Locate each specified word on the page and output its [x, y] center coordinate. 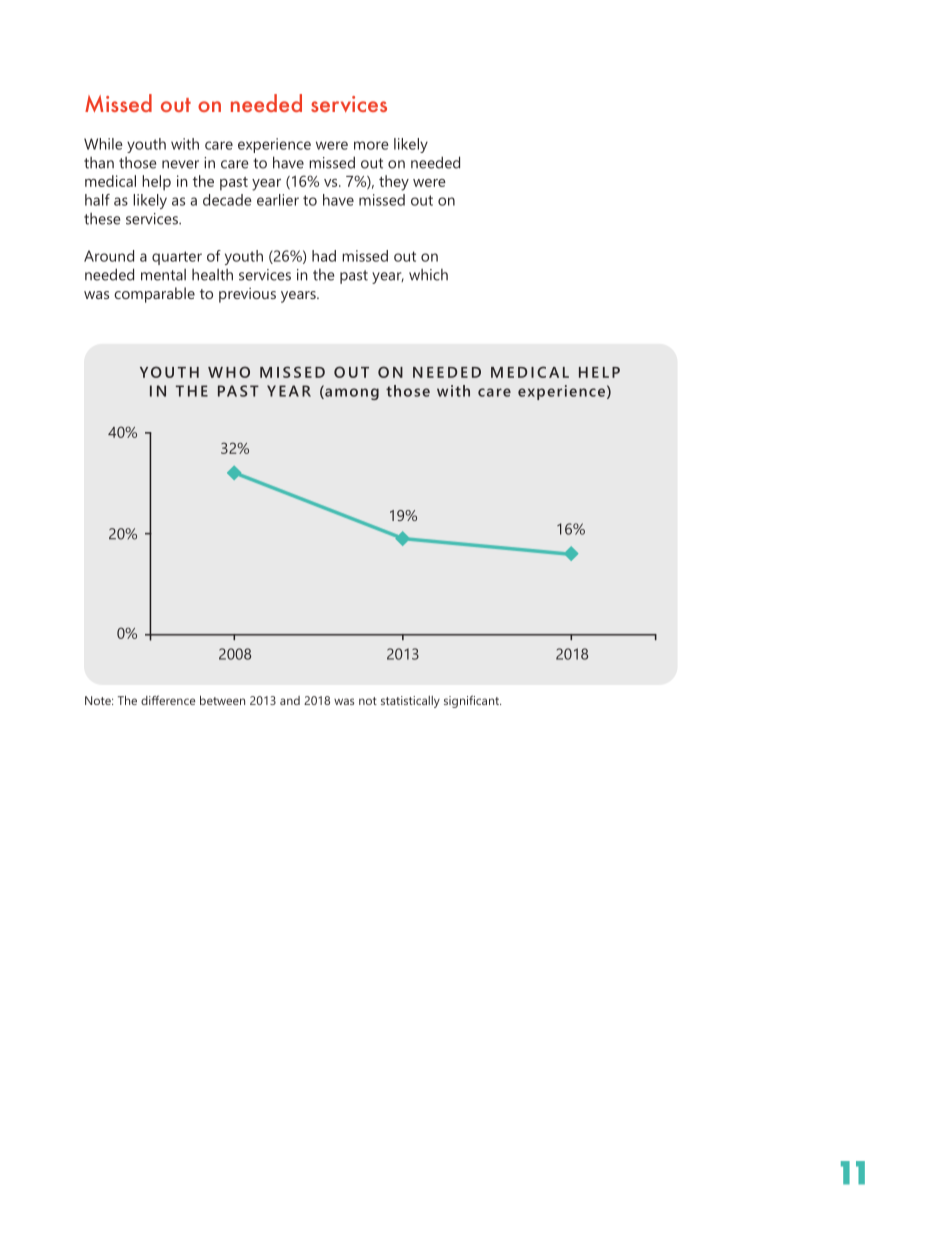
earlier [278, 200]
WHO [229, 372]
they [394, 183]
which [428, 275]
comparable [154, 295]
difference [168, 700]
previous [247, 295]
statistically [410, 702]
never [180, 164]
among [351, 393]
